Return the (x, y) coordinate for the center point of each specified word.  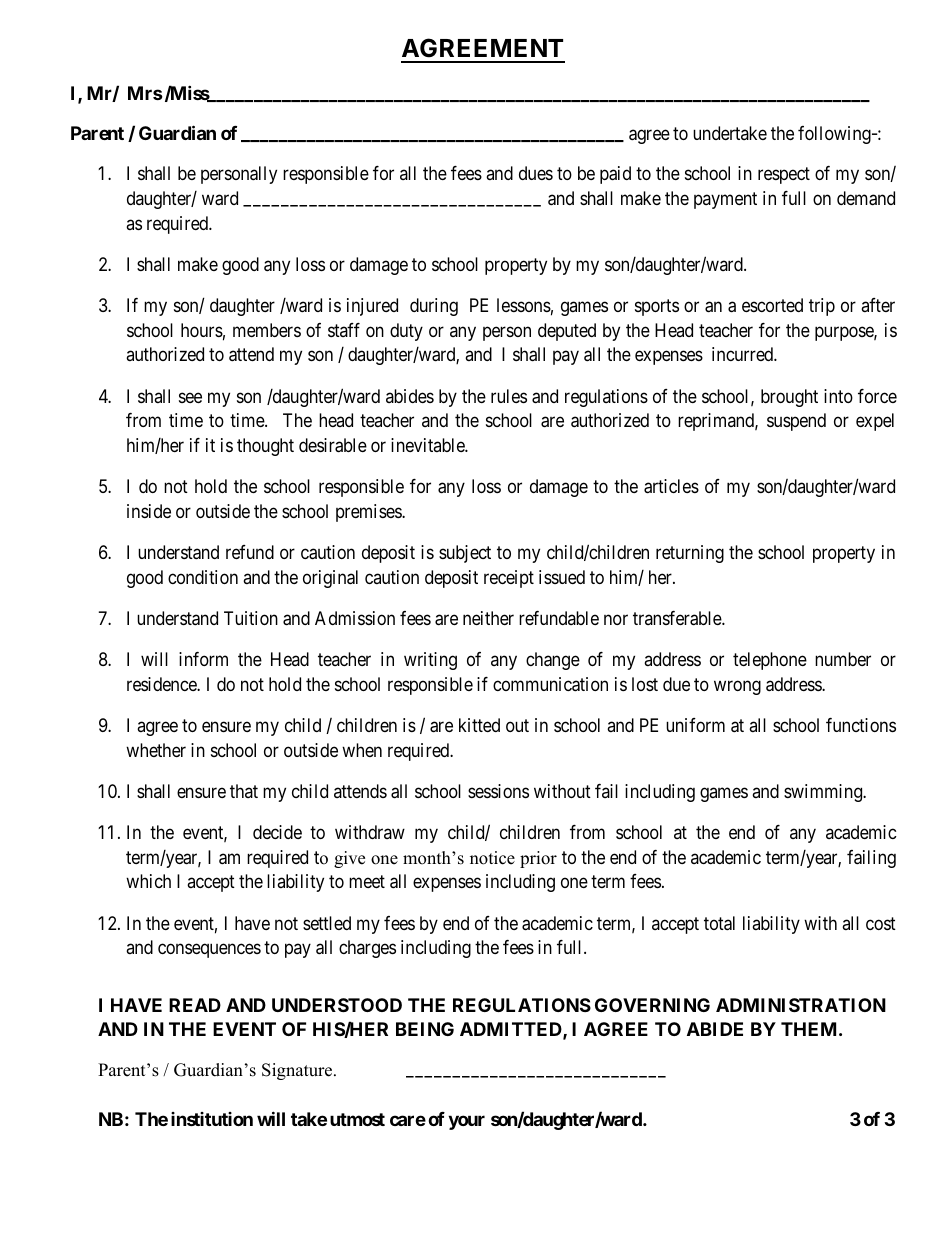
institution (212, 1119)
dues (536, 173)
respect (784, 176)
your (466, 1122)
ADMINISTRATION (801, 1005)
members (267, 330)
